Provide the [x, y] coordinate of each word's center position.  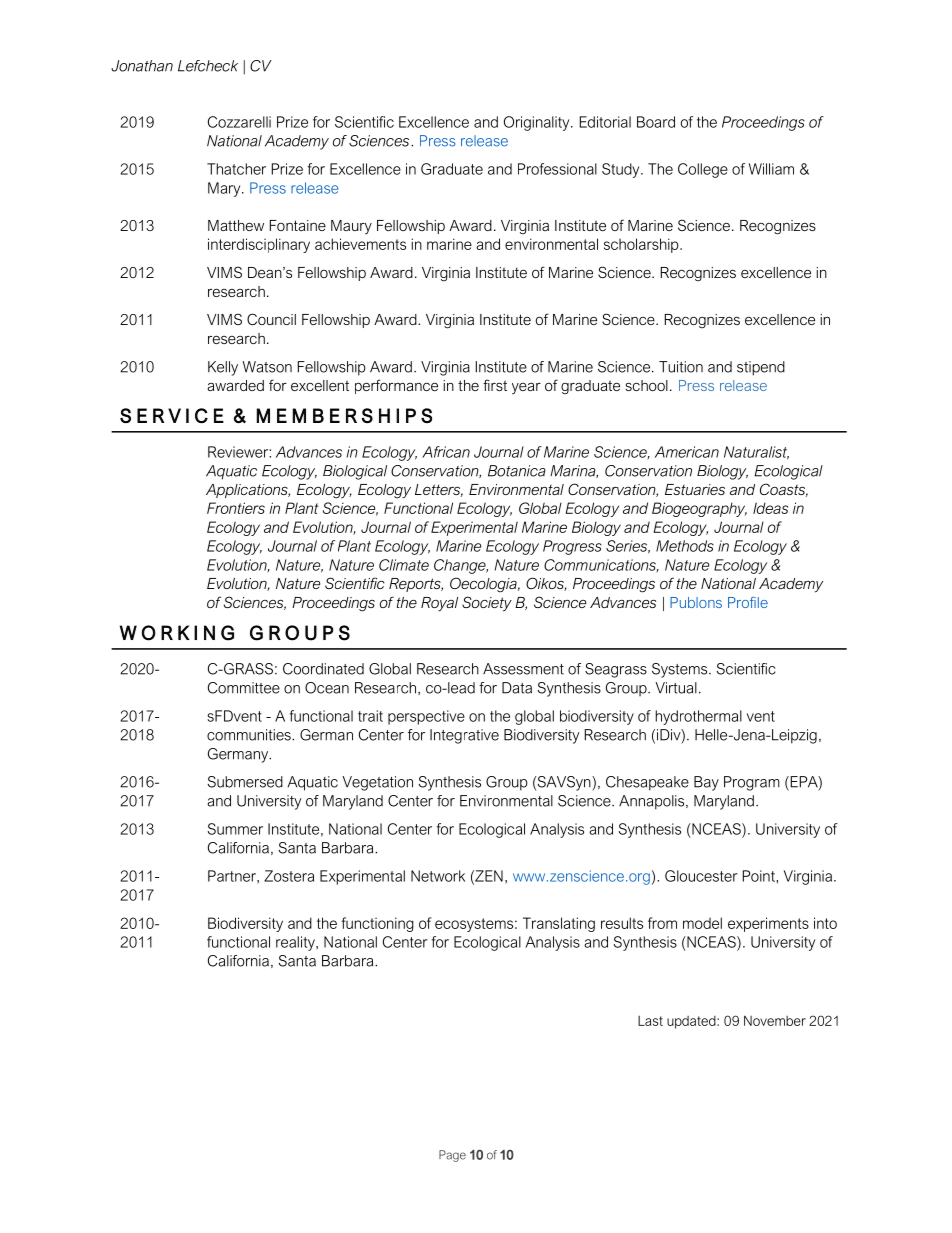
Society [487, 604]
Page [452, 1156]
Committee [244, 688]
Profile [748, 602]
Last [650, 1021]
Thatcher [236, 169]
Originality [538, 123]
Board [656, 122]
